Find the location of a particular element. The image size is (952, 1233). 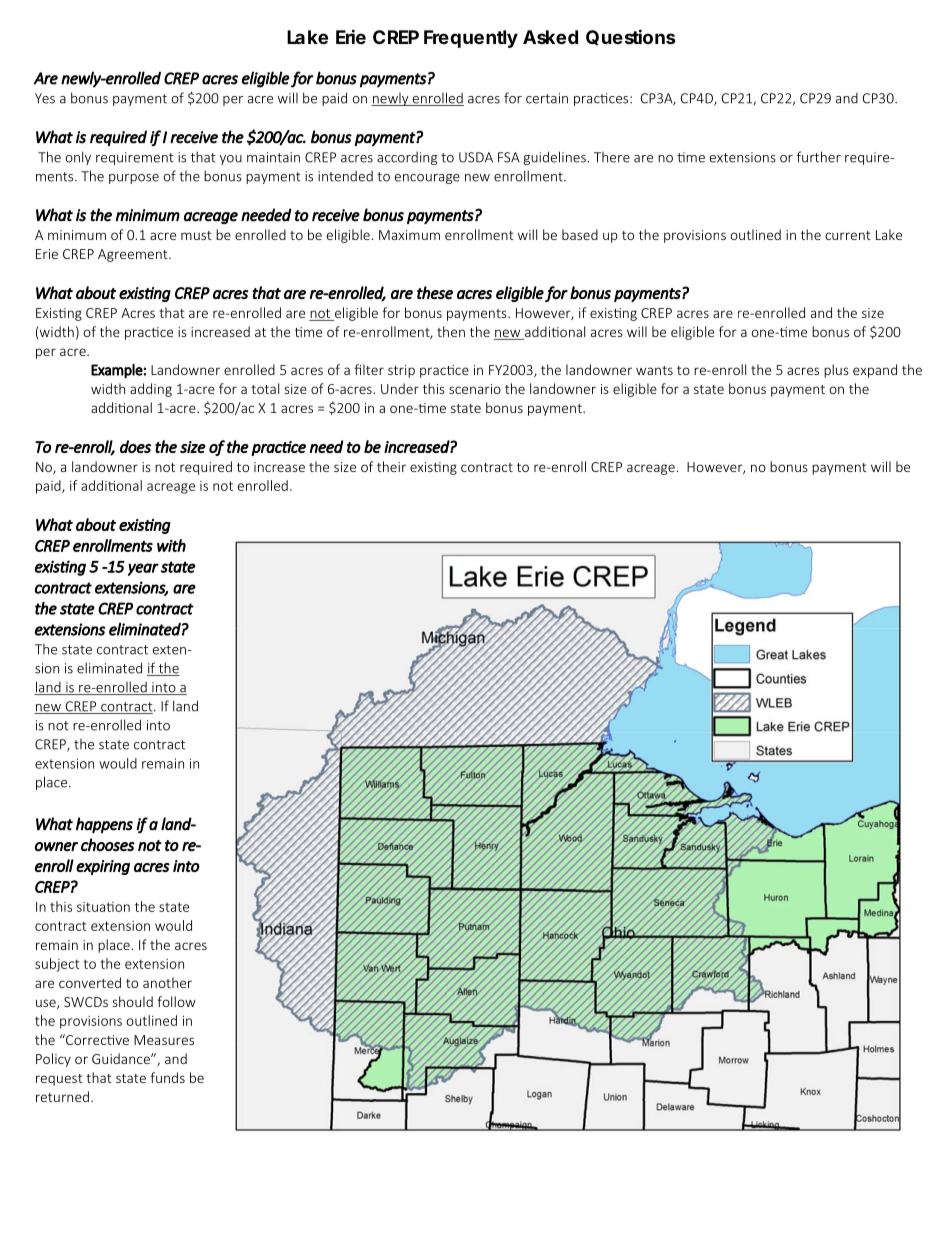

funds is located at coordinates (167, 1077).
